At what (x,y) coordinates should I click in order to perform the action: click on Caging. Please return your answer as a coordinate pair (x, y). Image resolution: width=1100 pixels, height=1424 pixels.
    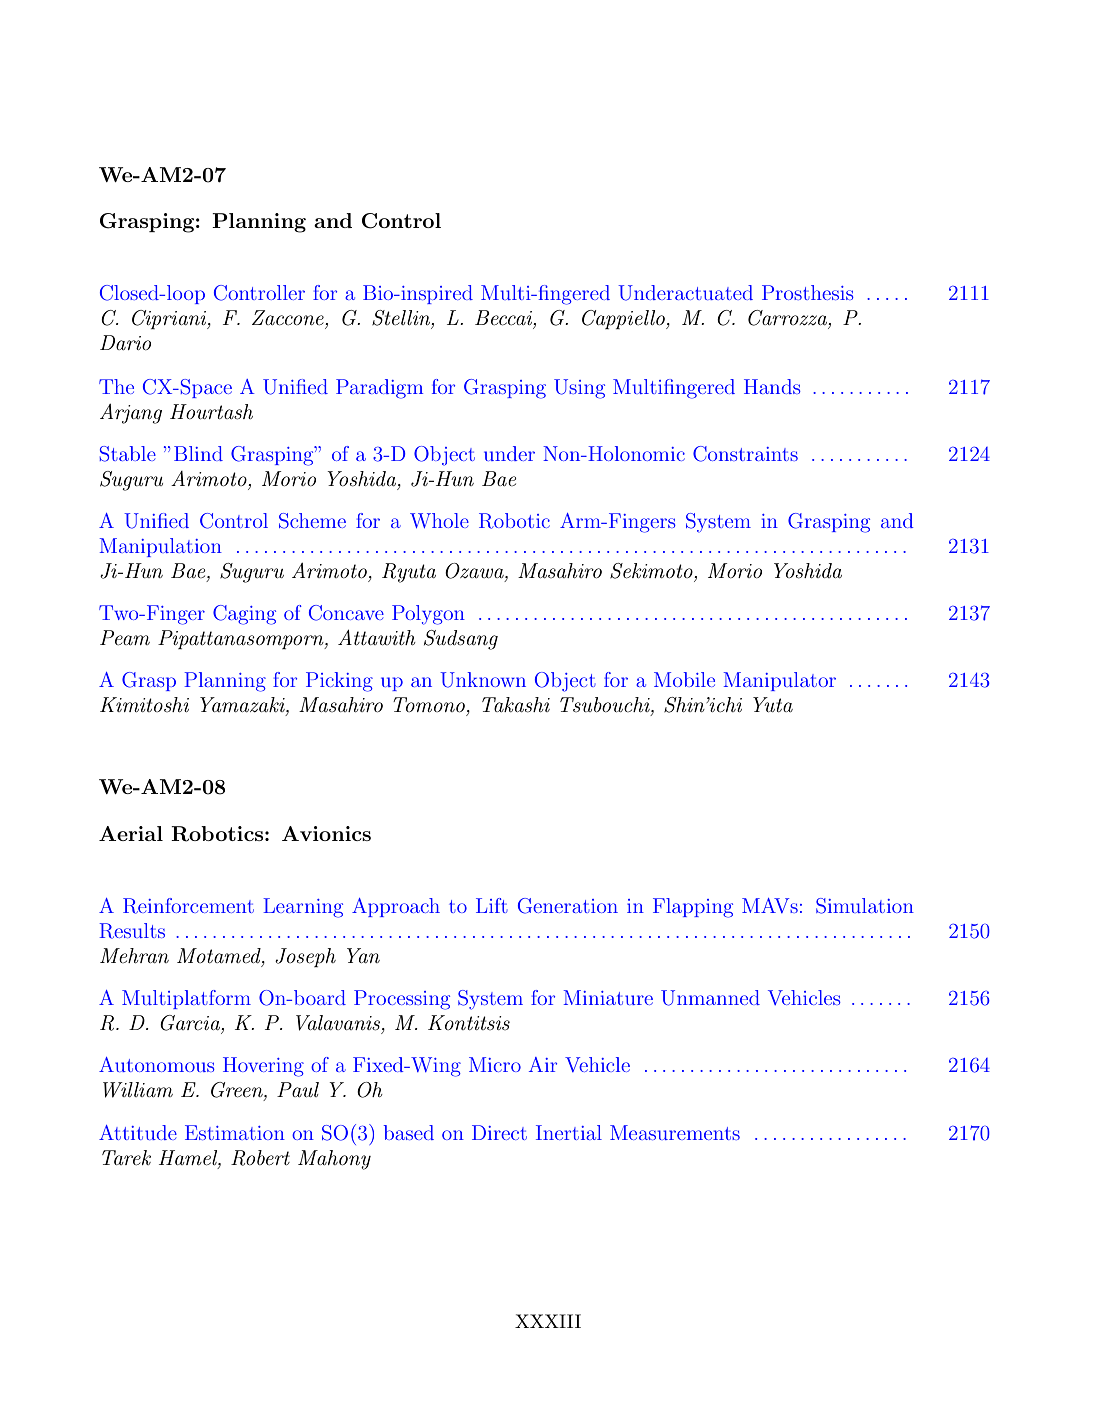
    Looking at the image, I should click on (244, 615).
